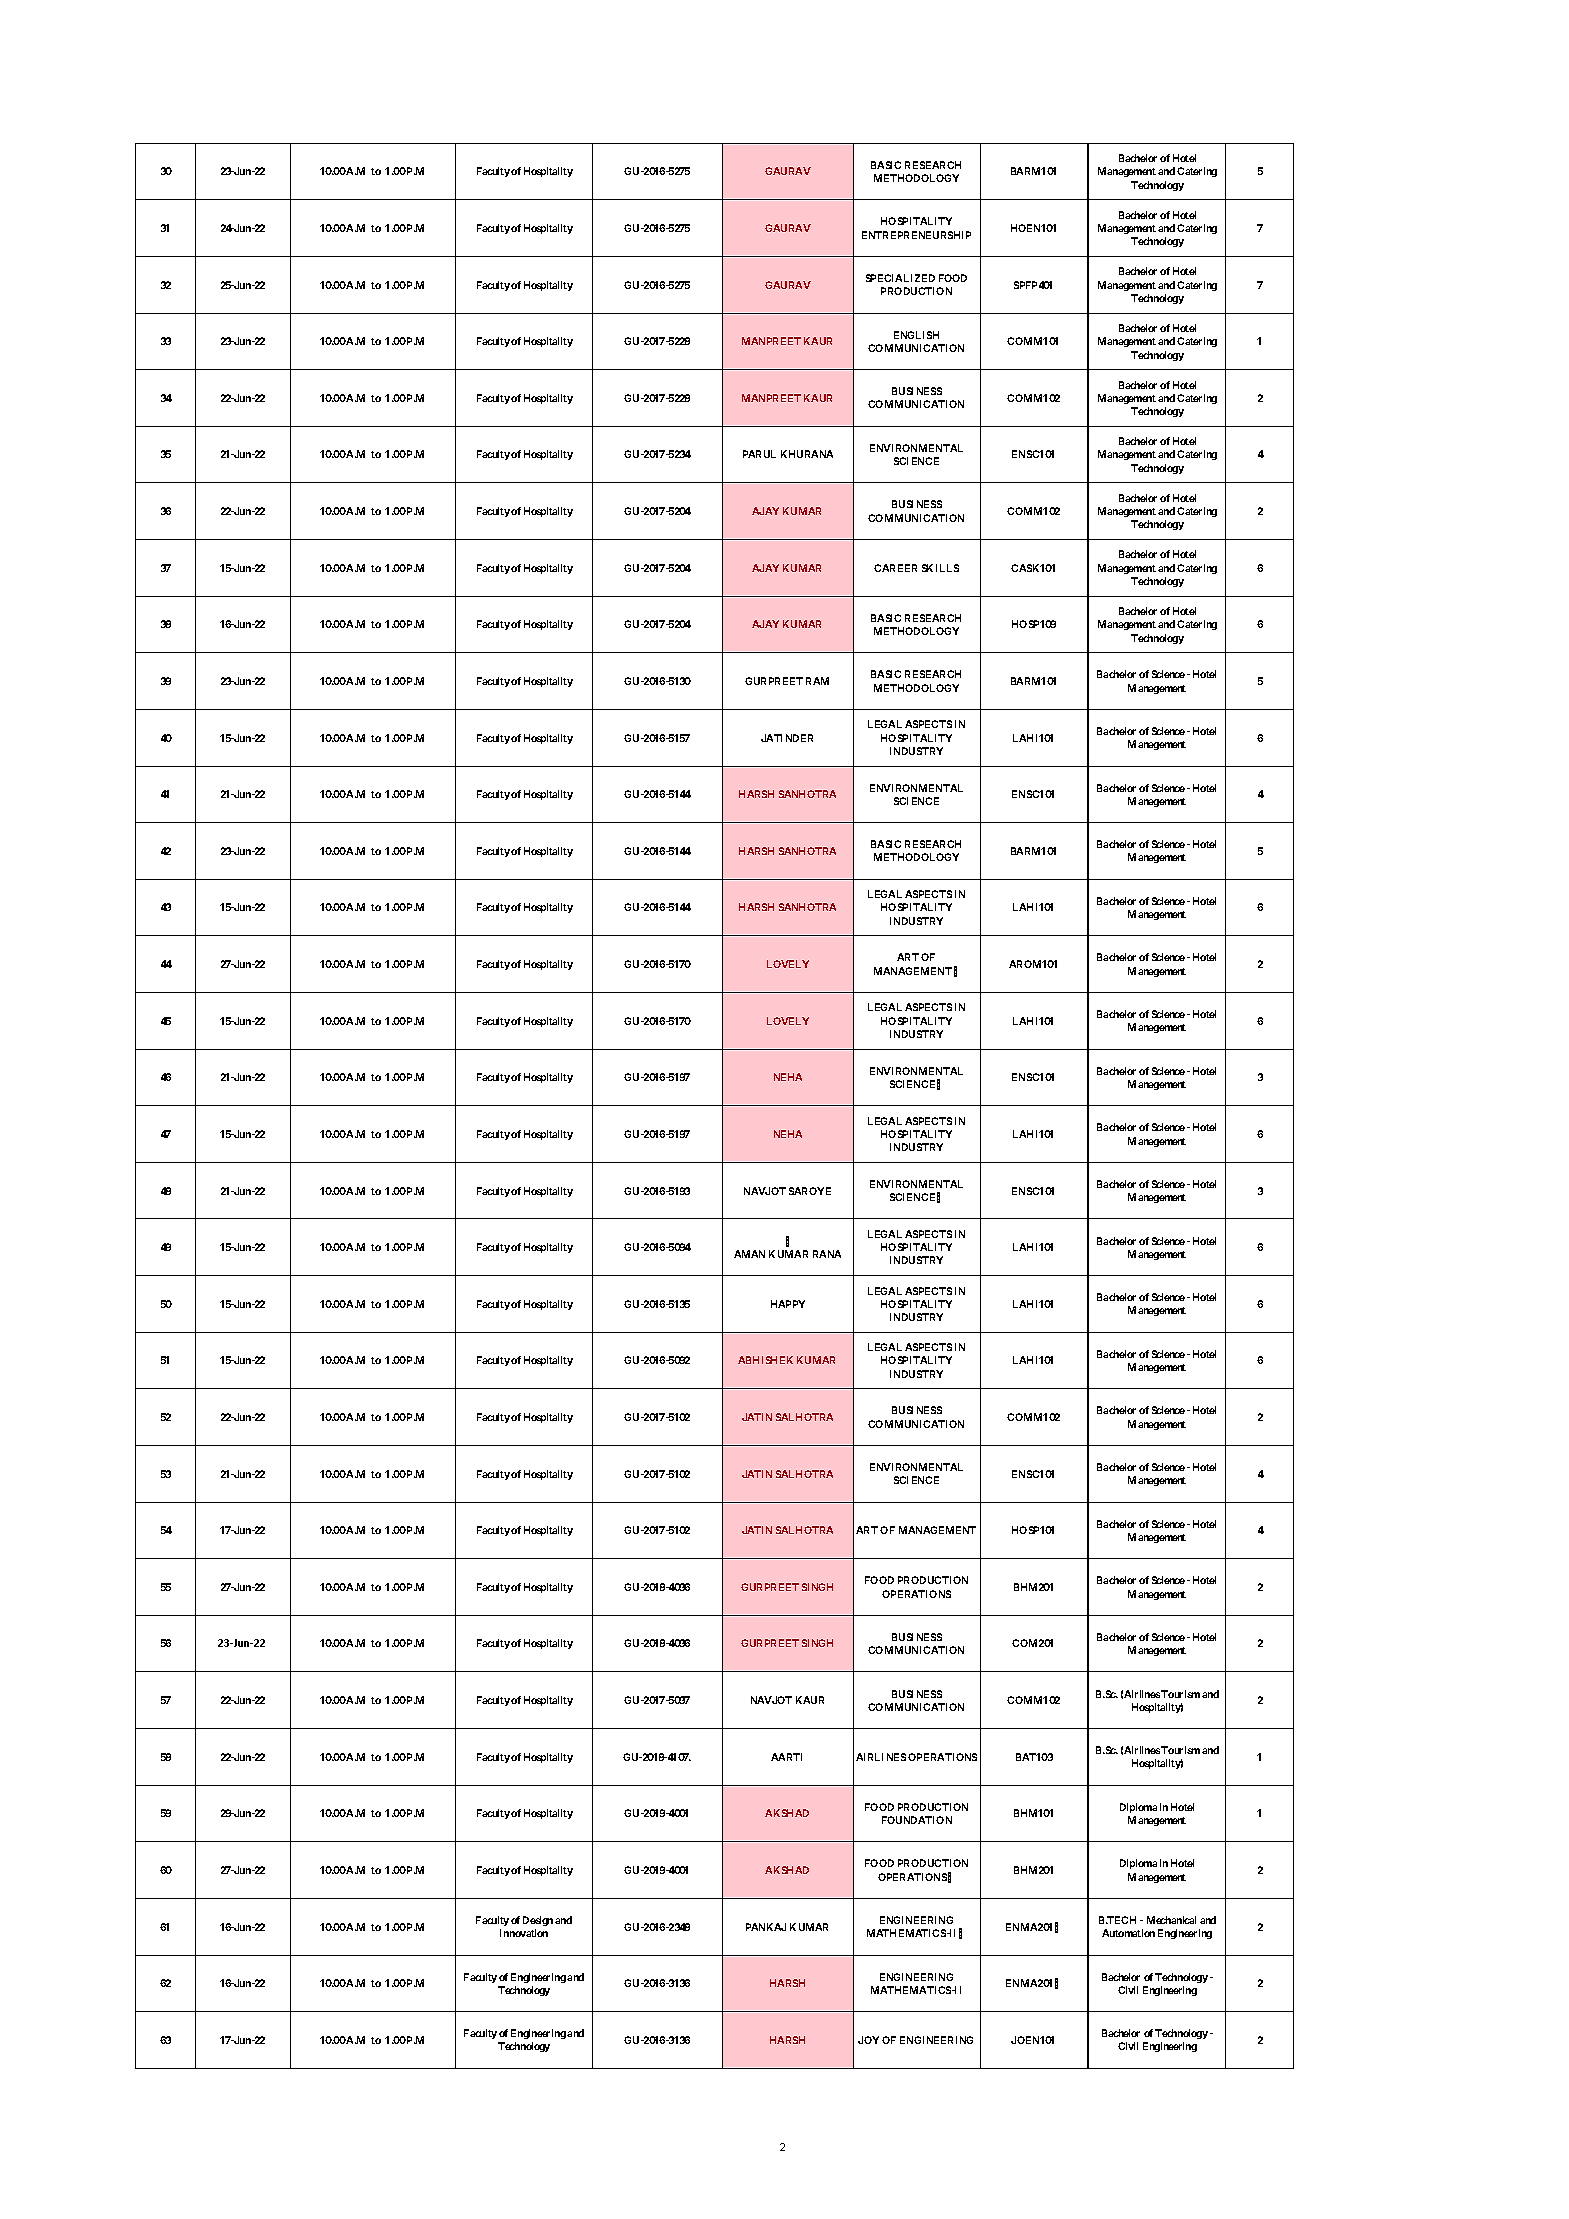 This screenshot has width=1569, height=2219. Describe the element at coordinates (940, 568) in the screenshot. I see `SKILLS` at that location.
